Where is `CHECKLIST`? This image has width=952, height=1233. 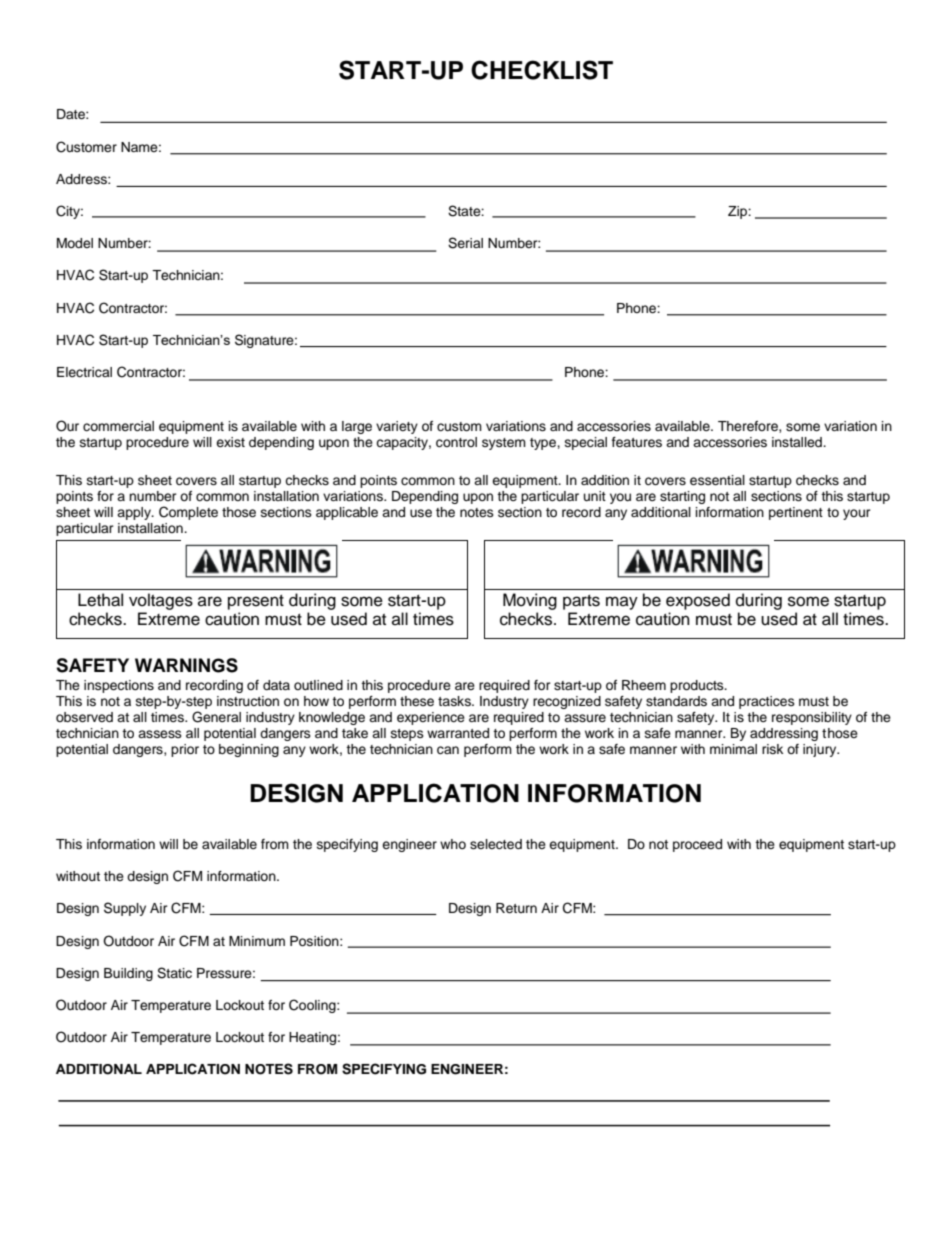 CHECKLIST is located at coordinates (542, 70).
